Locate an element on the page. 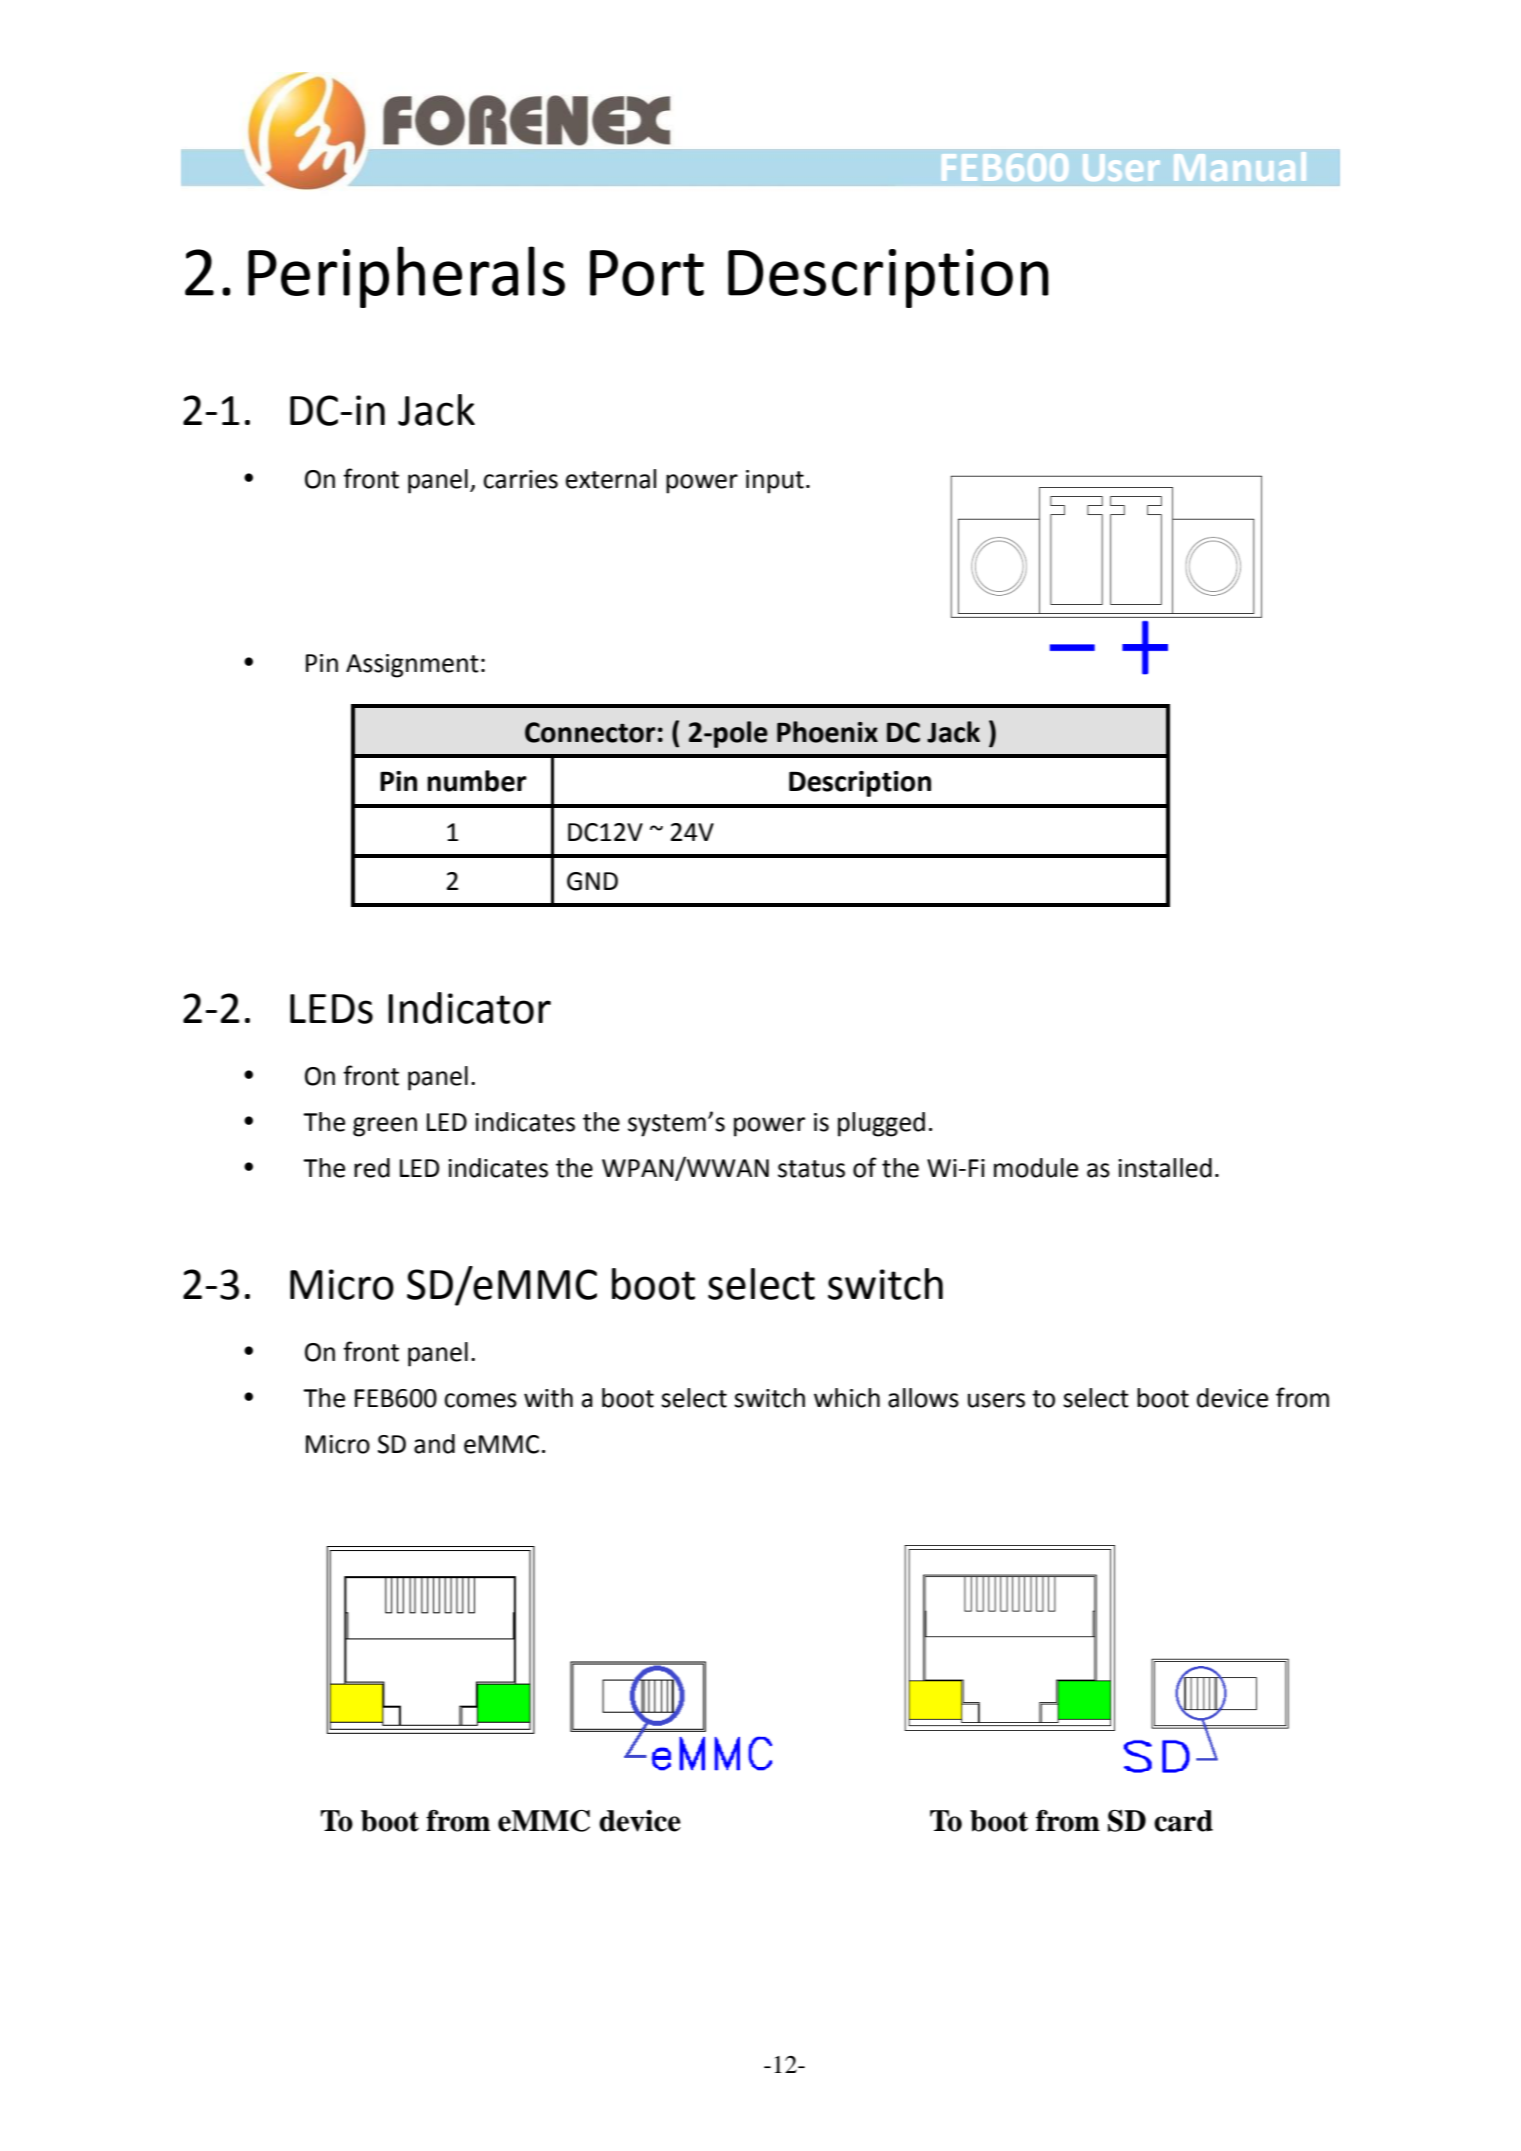  Phoenix is located at coordinates (827, 732).
